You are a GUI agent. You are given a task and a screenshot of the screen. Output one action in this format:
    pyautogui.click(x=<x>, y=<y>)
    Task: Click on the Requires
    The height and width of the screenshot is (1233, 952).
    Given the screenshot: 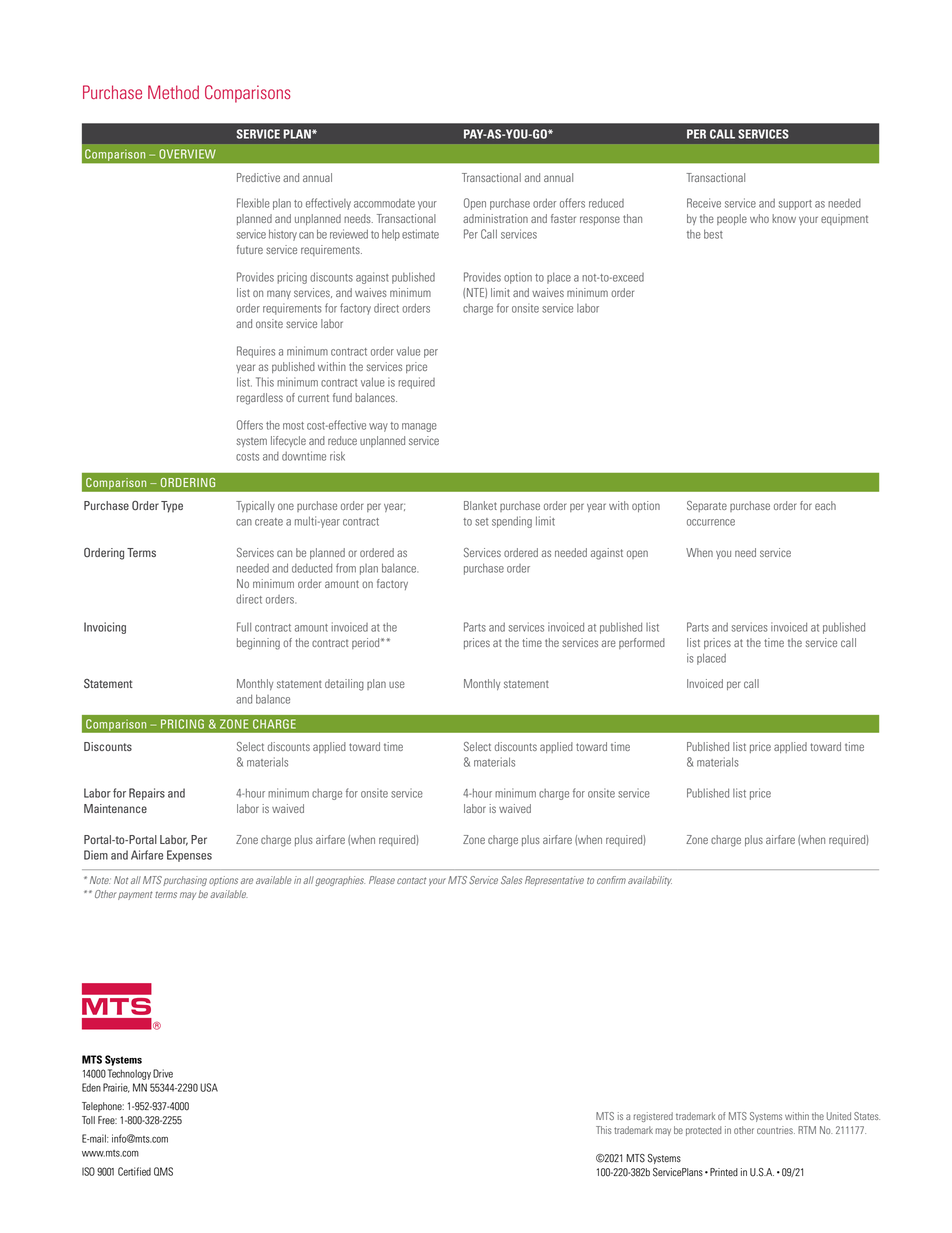 What is the action you would take?
    pyautogui.click(x=256, y=352)
